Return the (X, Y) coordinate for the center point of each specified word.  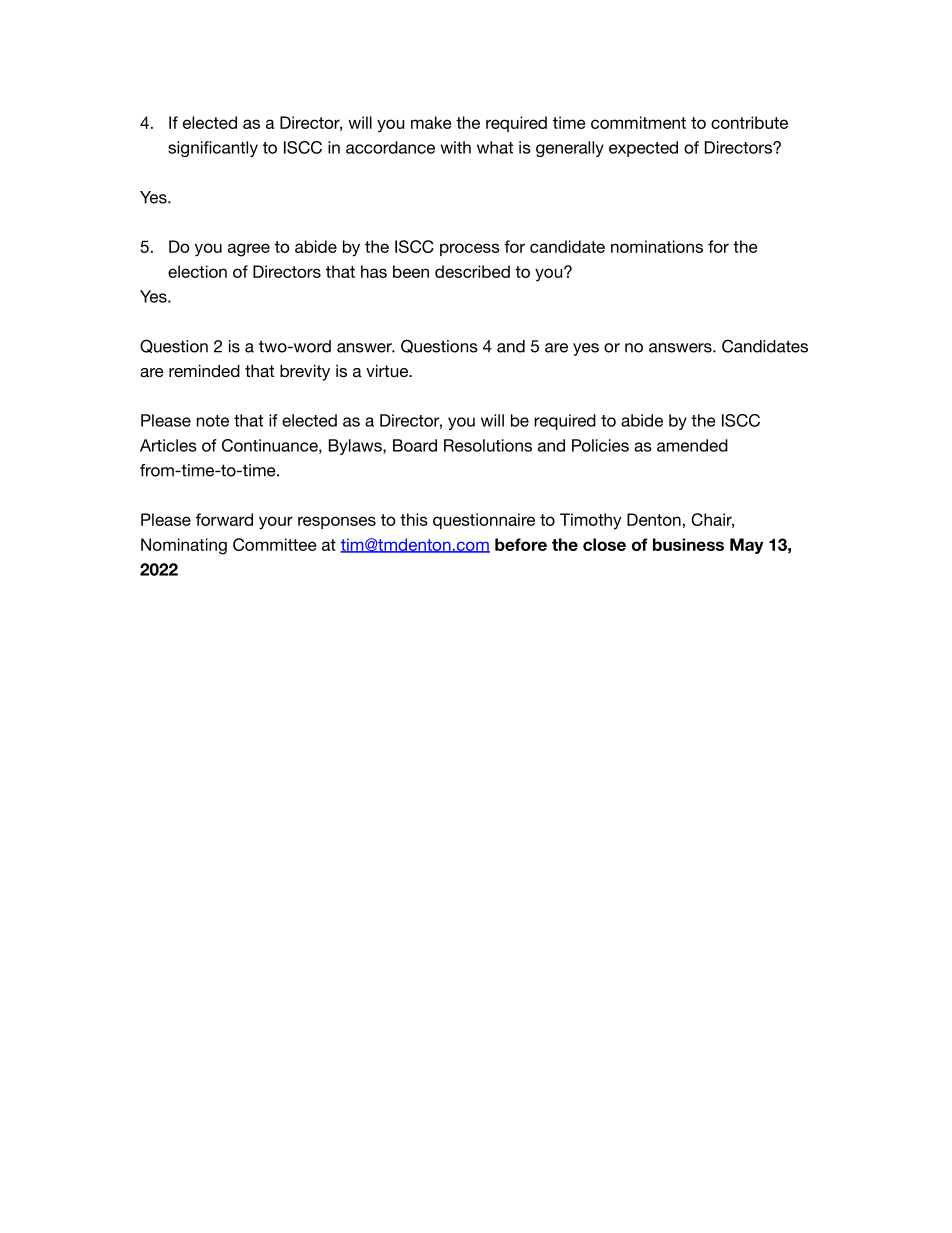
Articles (168, 445)
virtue (388, 370)
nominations (657, 246)
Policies (600, 445)
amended (692, 445)
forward (224, 519)
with (456, 147)
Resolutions (488, 445)
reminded (204, 370)
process (470, 249)
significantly (213, 149)
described (472, 271)
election (197, 271)
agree (249, 250)
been (411, 271)
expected (643, 149)
